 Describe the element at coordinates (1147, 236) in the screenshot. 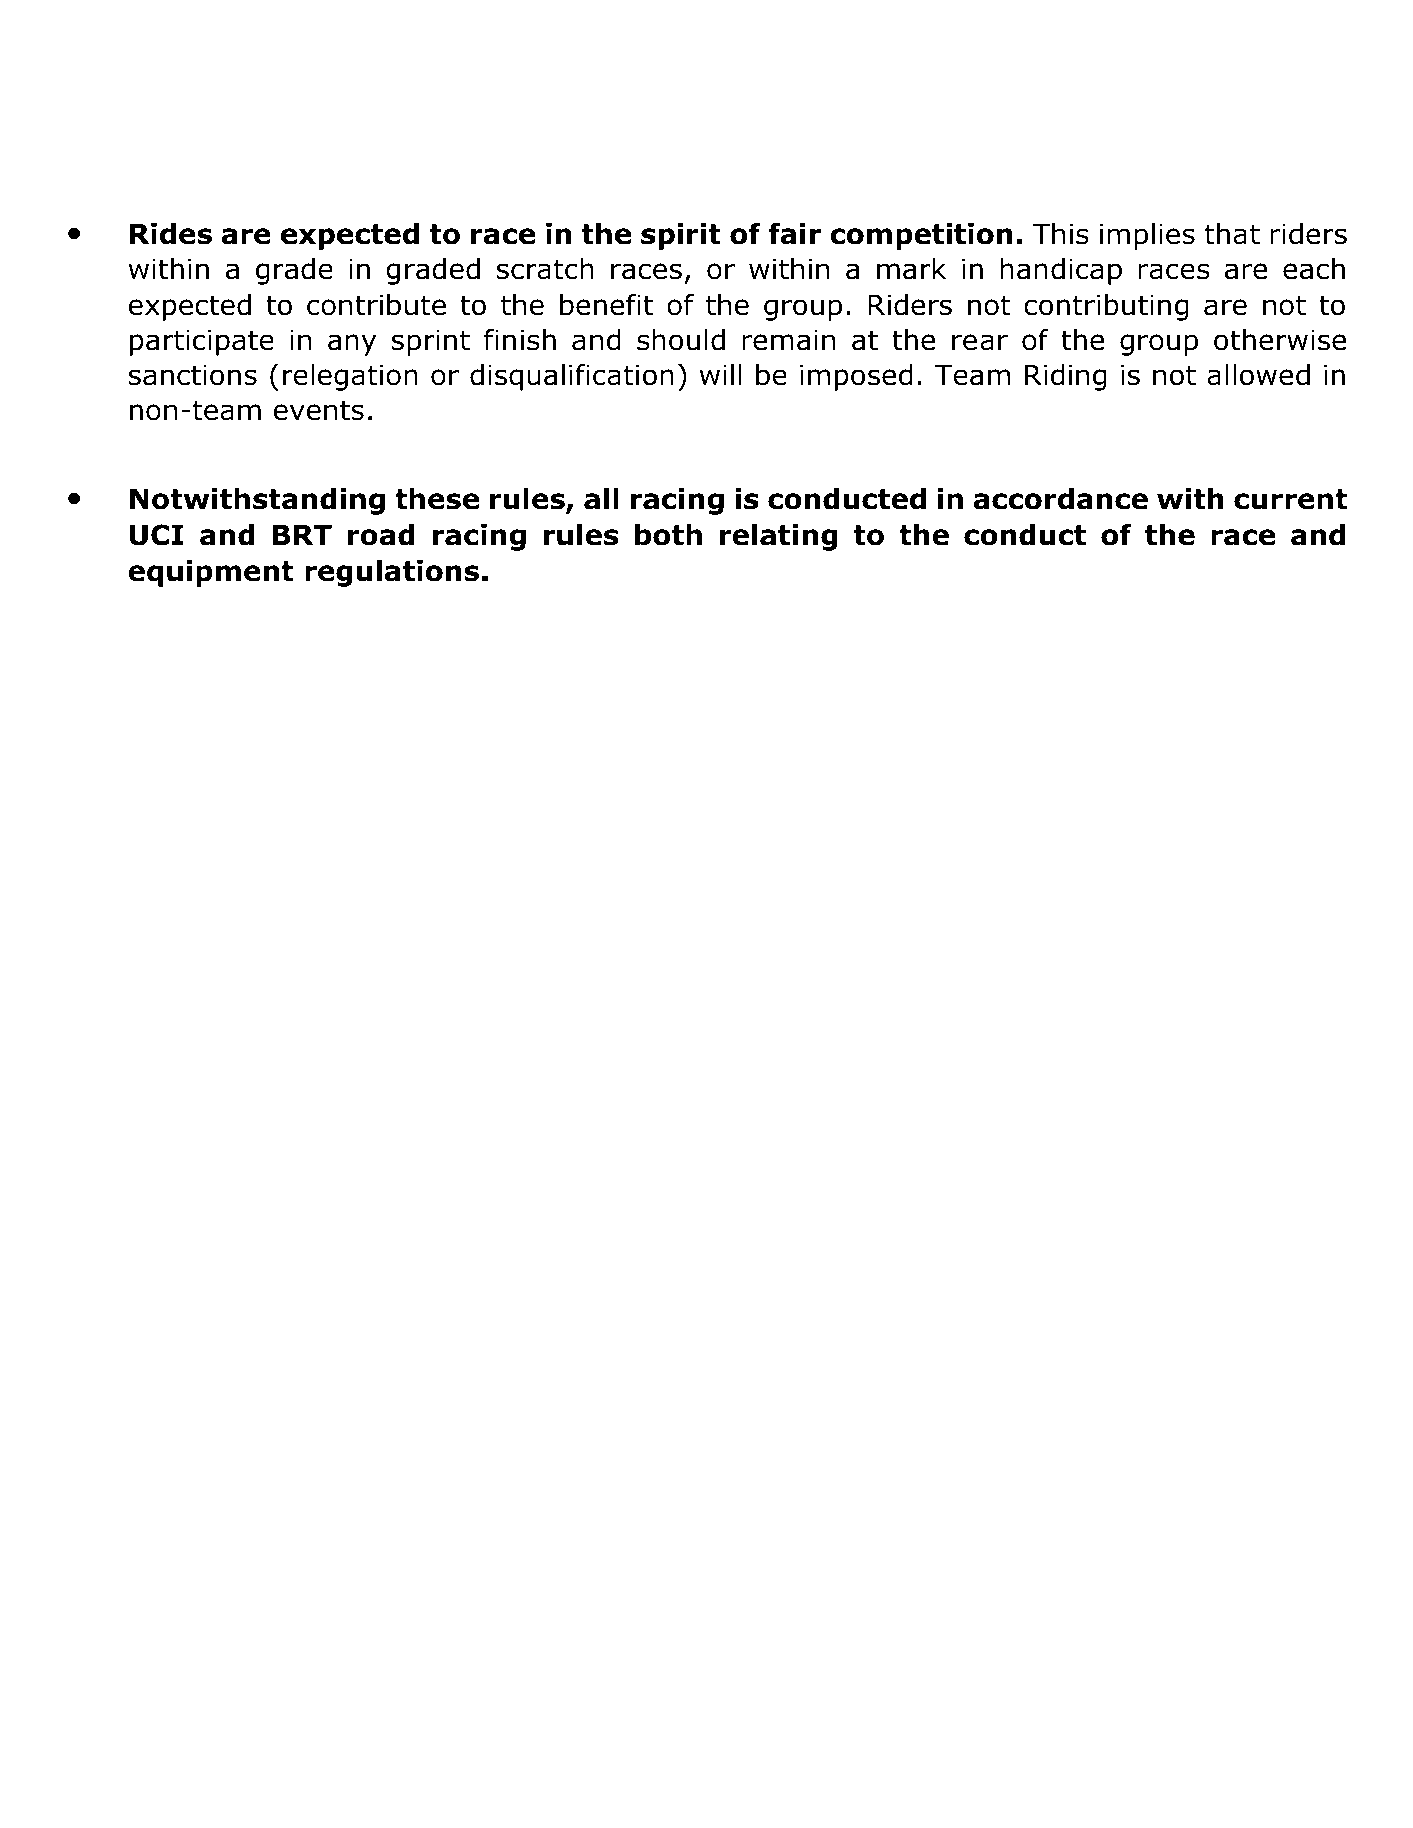

I see `implies` at that location.
